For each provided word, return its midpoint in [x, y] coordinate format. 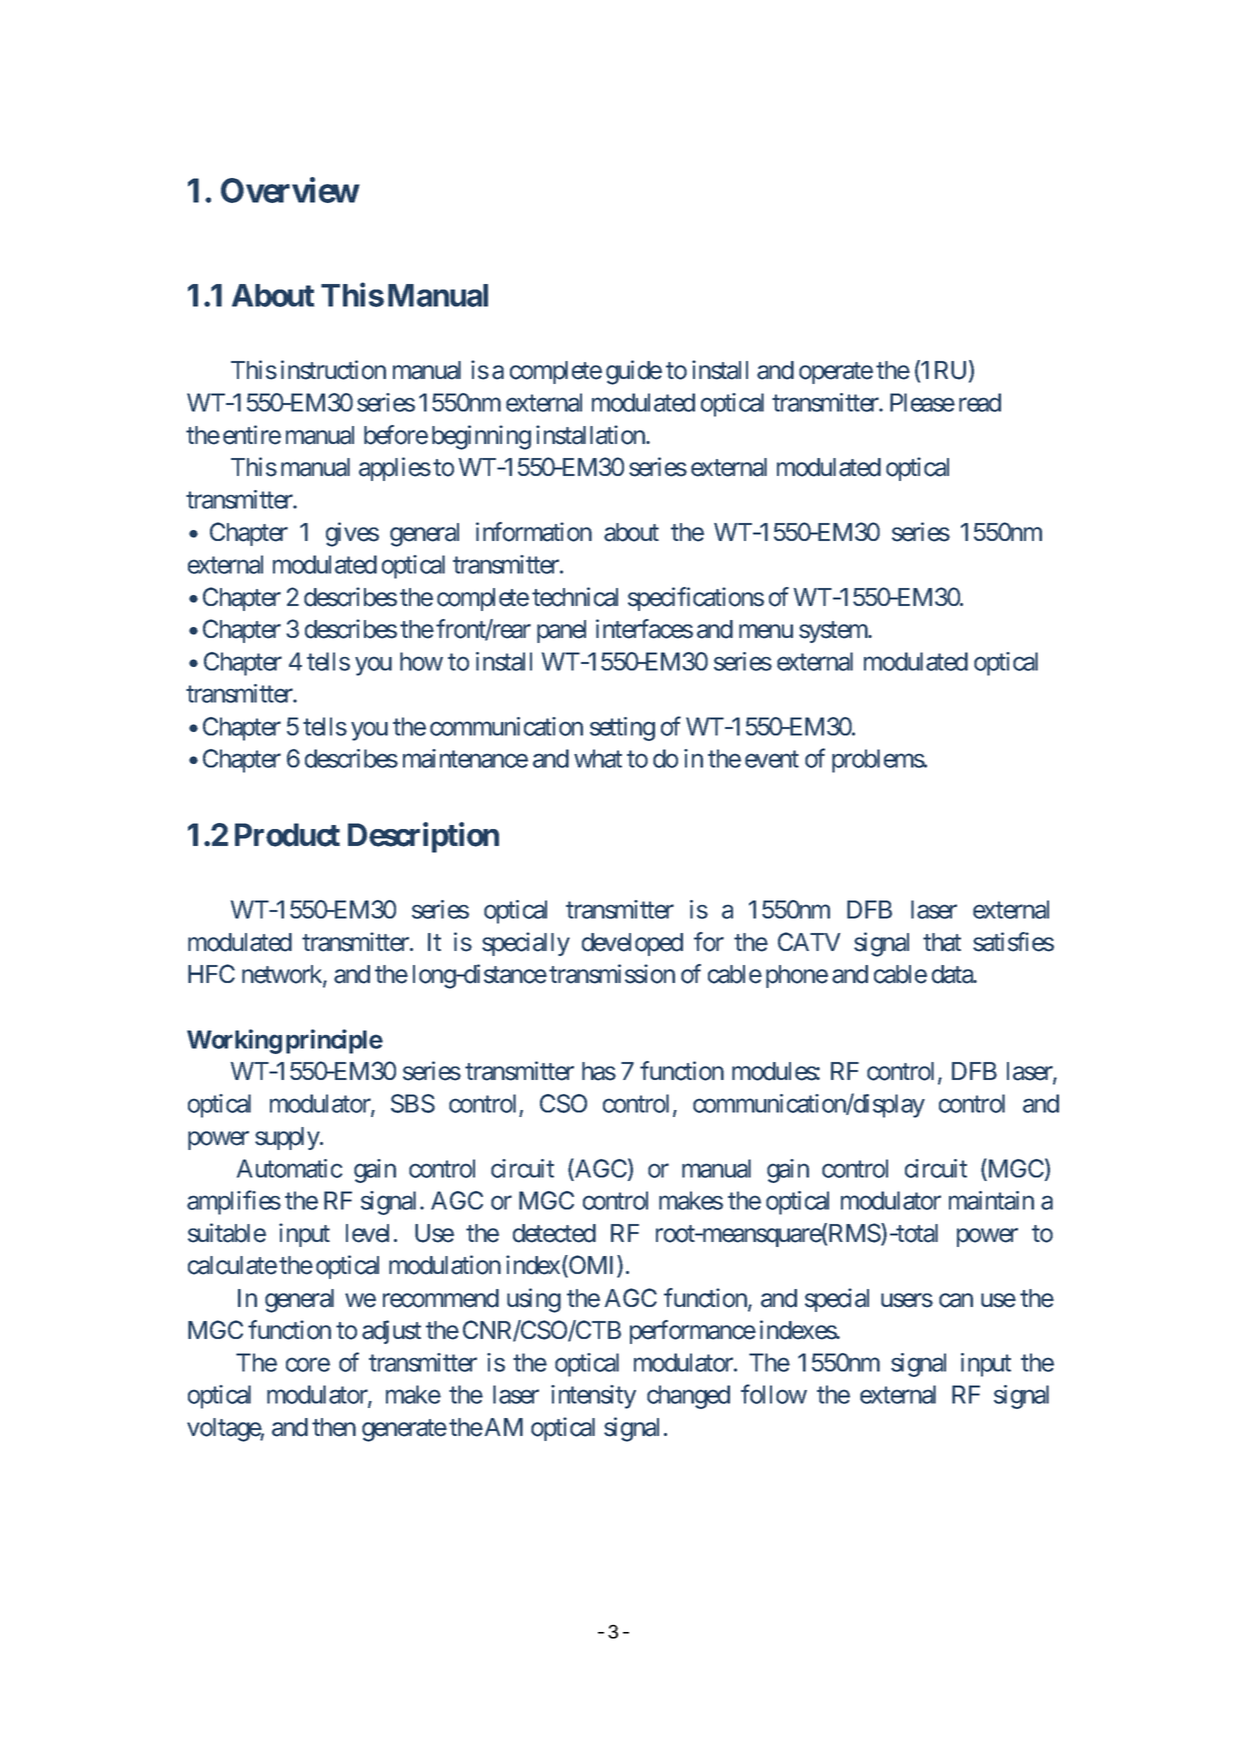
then [334, 1427]
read [980, 402]
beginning [481, 437]
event [772, 759]
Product [287, 835]
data [953, 974]
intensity [593, 1397]
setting [622, 729]
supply [288, 1138]
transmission [612, 974]
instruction [333, 370]
